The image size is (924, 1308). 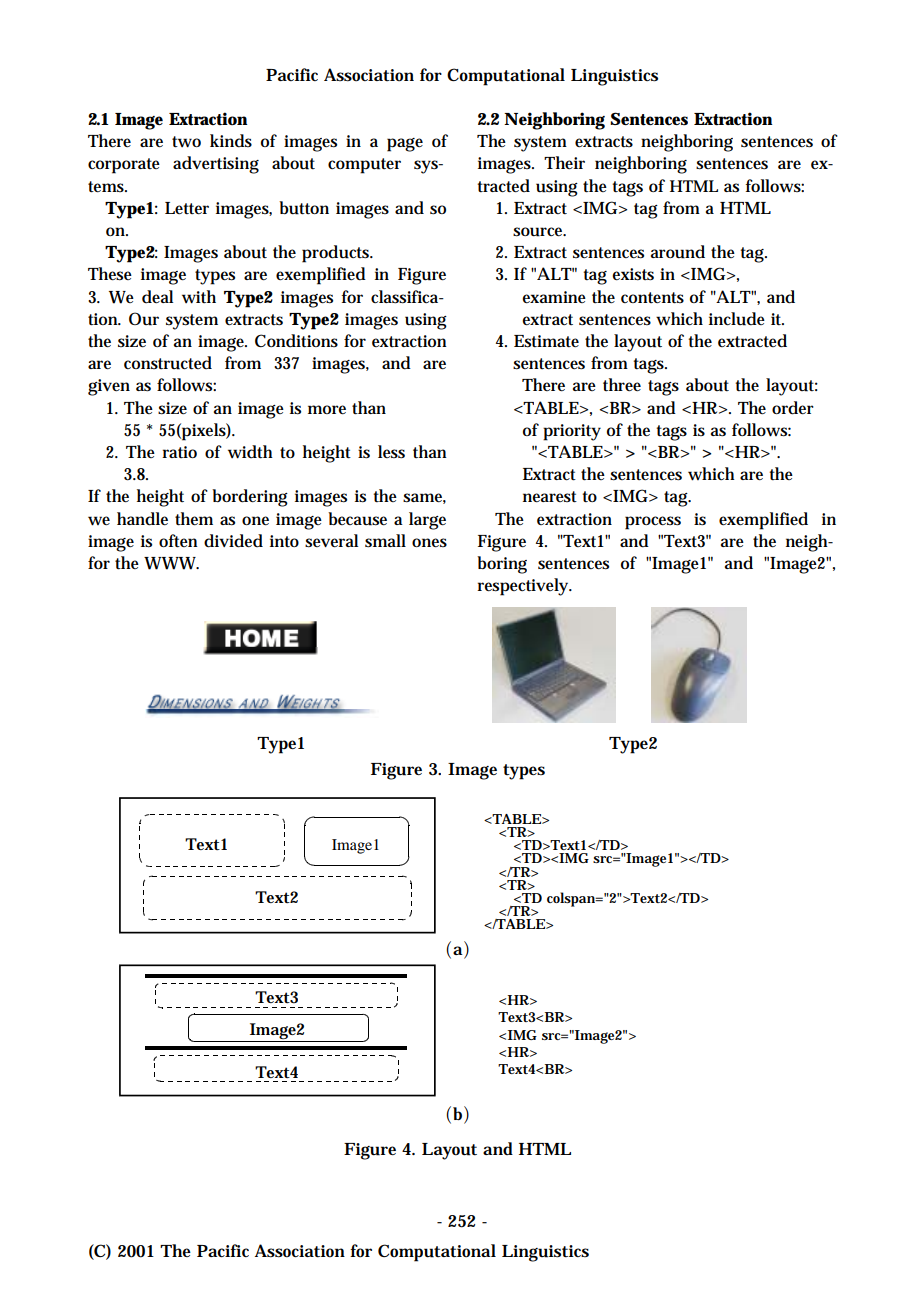 I want to click on Their, so click(x=564, y=162).
